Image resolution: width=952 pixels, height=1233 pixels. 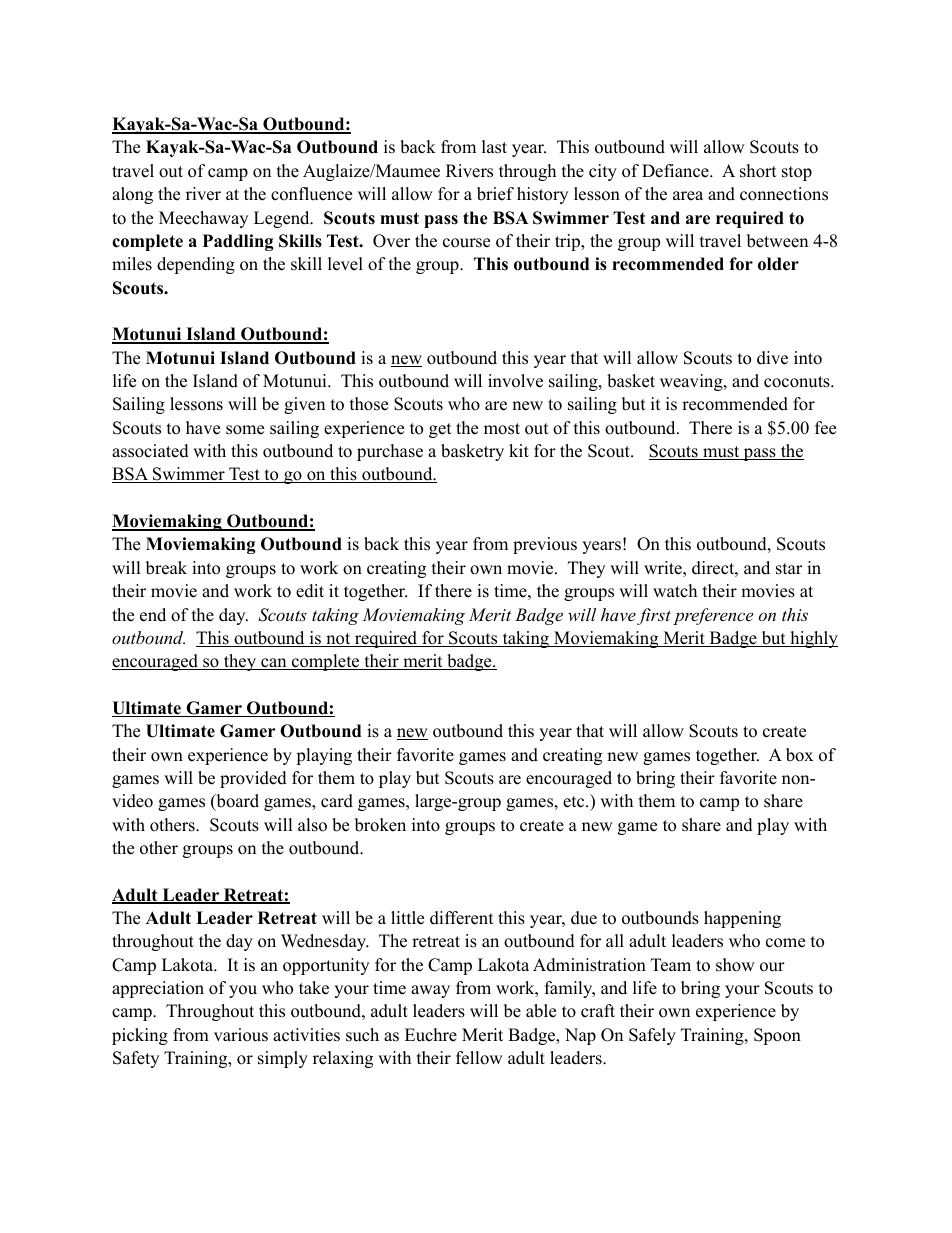 What do you see at coordinates (772, 358) in the screenshot?
I see `dive` at bounding box center [772, 358].
